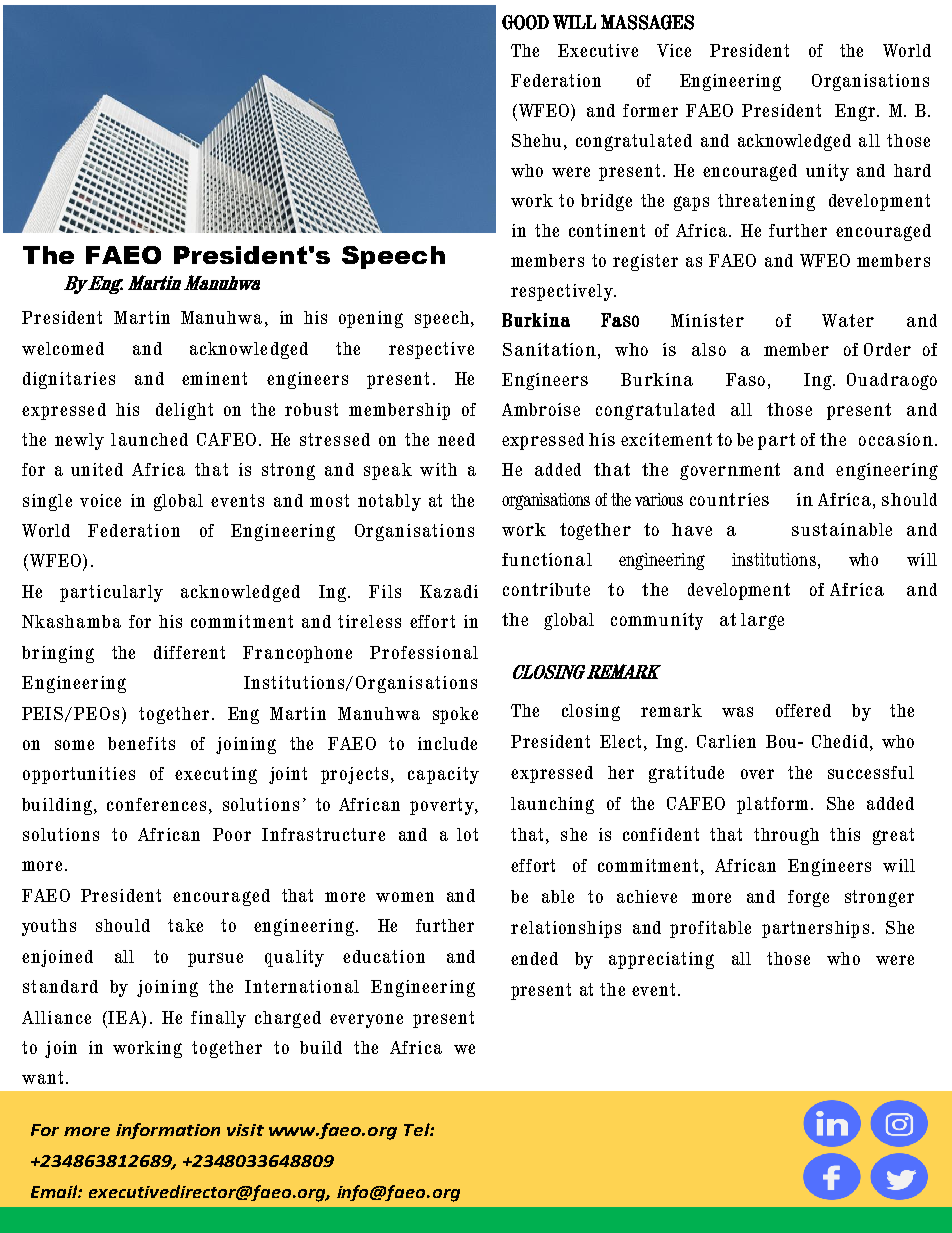  Describe the element at coordinates (674, 50) in the screenshot. I see `Vice` at that location.
